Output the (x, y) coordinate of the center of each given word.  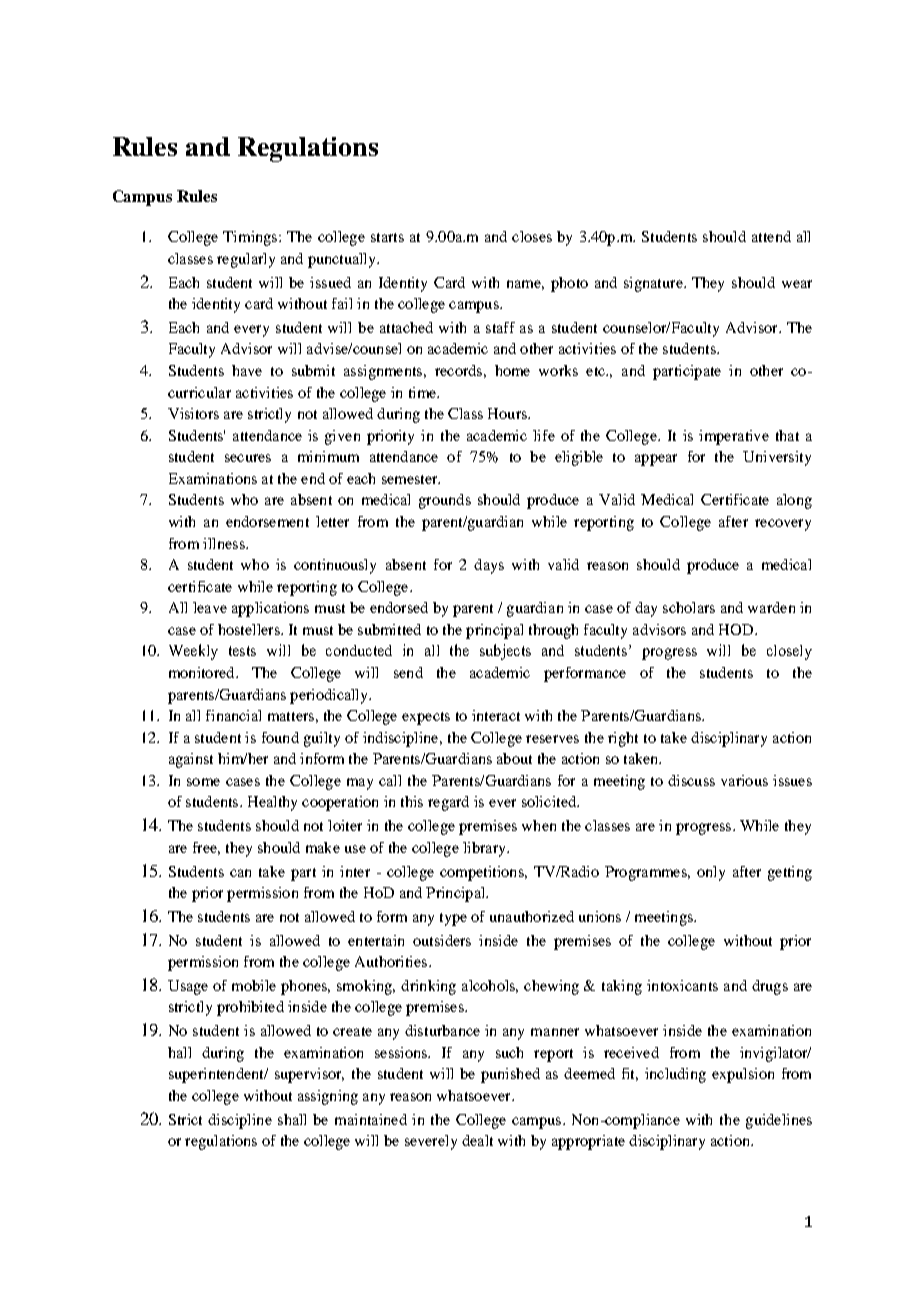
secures (248, 458)
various (744, 780)
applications (270, 609)
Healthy (272, 803)
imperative (734, 437)
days (489, 566)
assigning (328, 1097)
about (514, 758)
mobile (254, 985)
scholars (689, 607)
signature (654, 284)
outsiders (442, 940)
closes (532, 236)
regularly (246, 260)
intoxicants (682, 985)
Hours (508, 413)
